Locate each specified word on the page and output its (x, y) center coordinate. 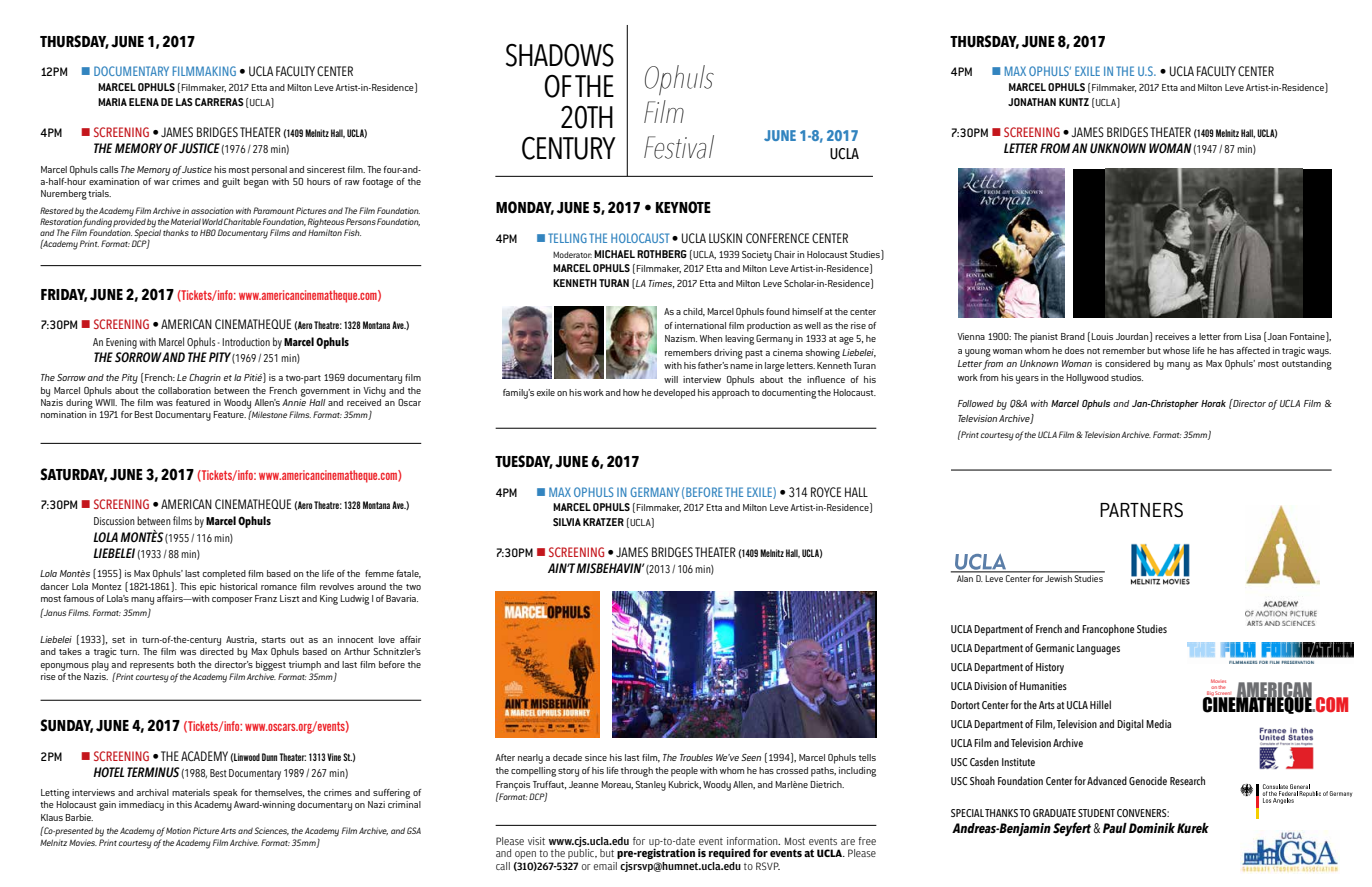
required (729, 853)
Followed (976, 403)
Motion (178, 830)
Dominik (1152, 828)
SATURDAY (73, 475)
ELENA (144, 102)
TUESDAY (524, 462)
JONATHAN (1032, 102)
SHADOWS (560, 55)
